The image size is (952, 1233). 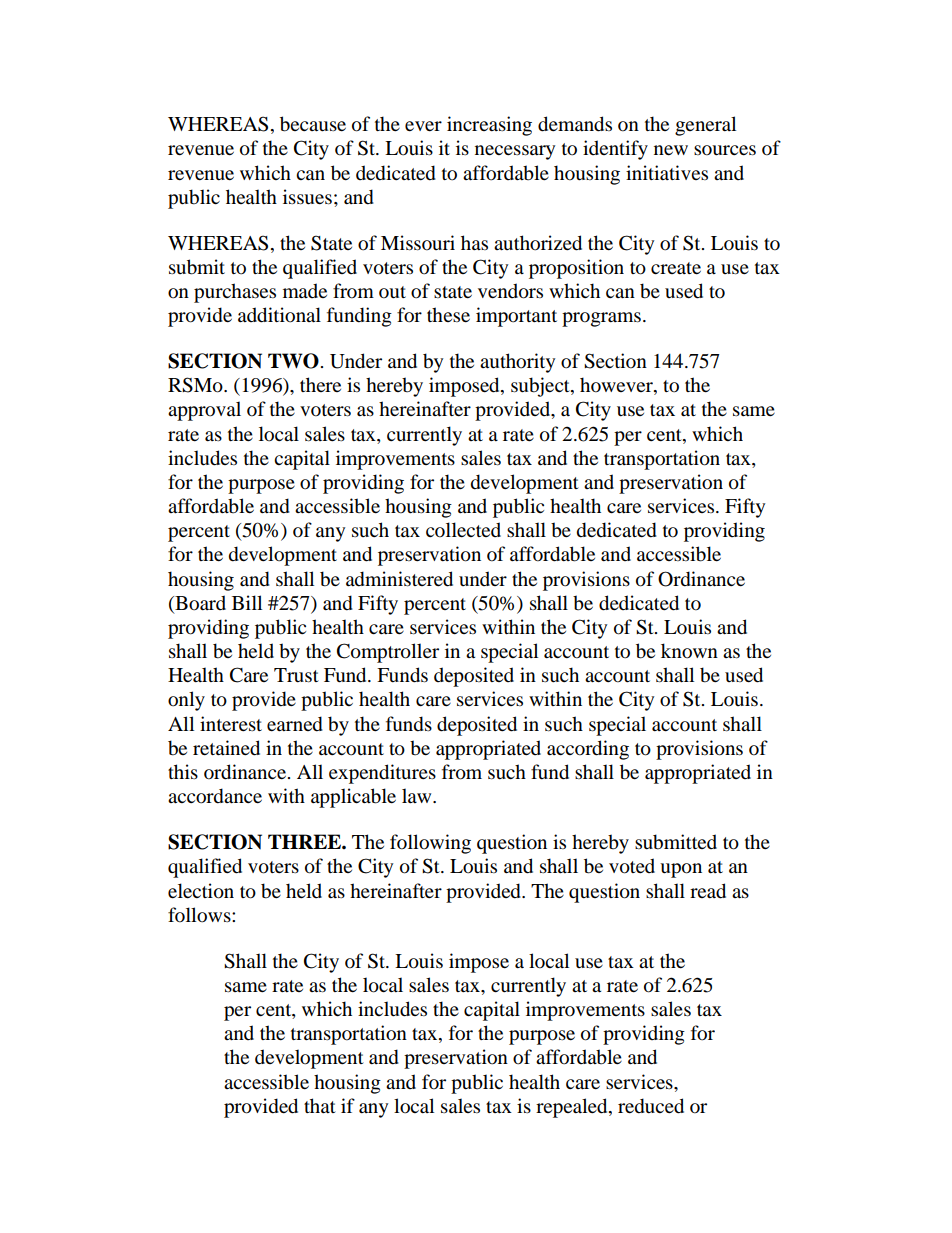 What do you see at coordinates (489, 126) in the image?
I see `increasing` at bounding box center [489, 126].
